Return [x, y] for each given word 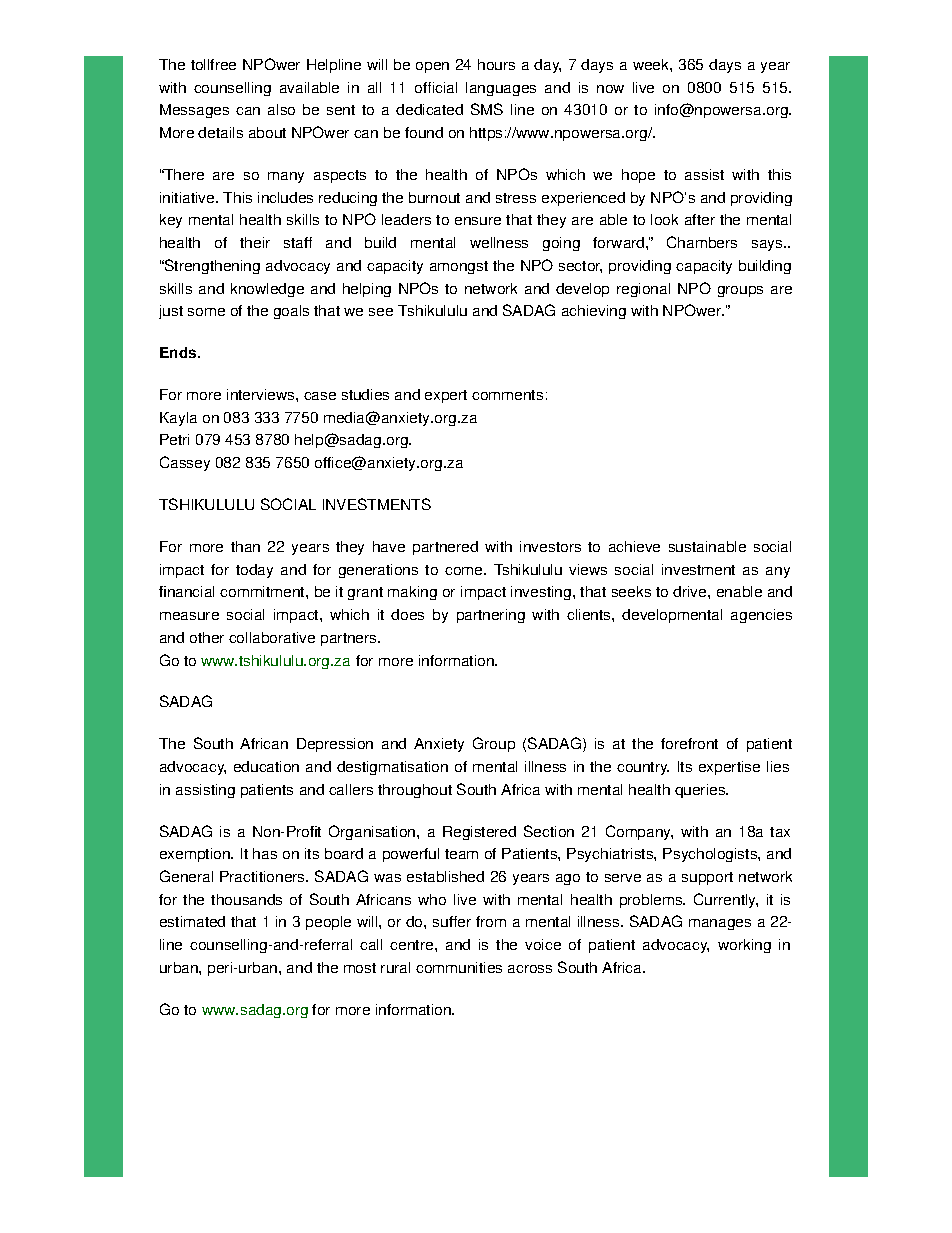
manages [720, 924]
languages [501, 89]
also [281, 109]
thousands [246, 899]
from [491, 921]
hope [638, 176]
